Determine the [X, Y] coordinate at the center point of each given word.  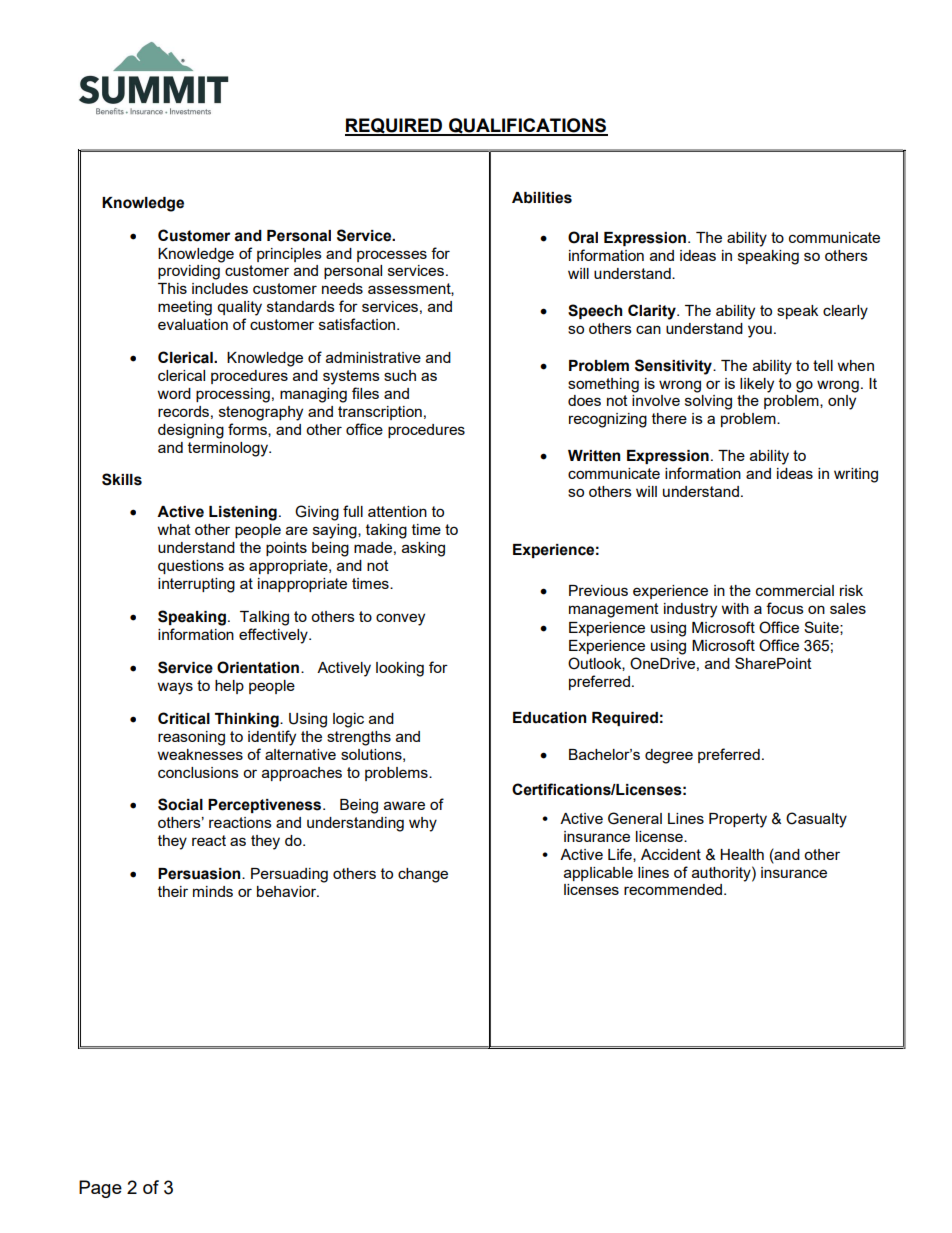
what [174, 529]
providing [189, 272]
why [423, 824]
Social [180, 804]
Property [738, 820]
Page [100, 1189]
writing [856, 475]
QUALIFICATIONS [527, 127]
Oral [583, 237]
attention [397, 511]
